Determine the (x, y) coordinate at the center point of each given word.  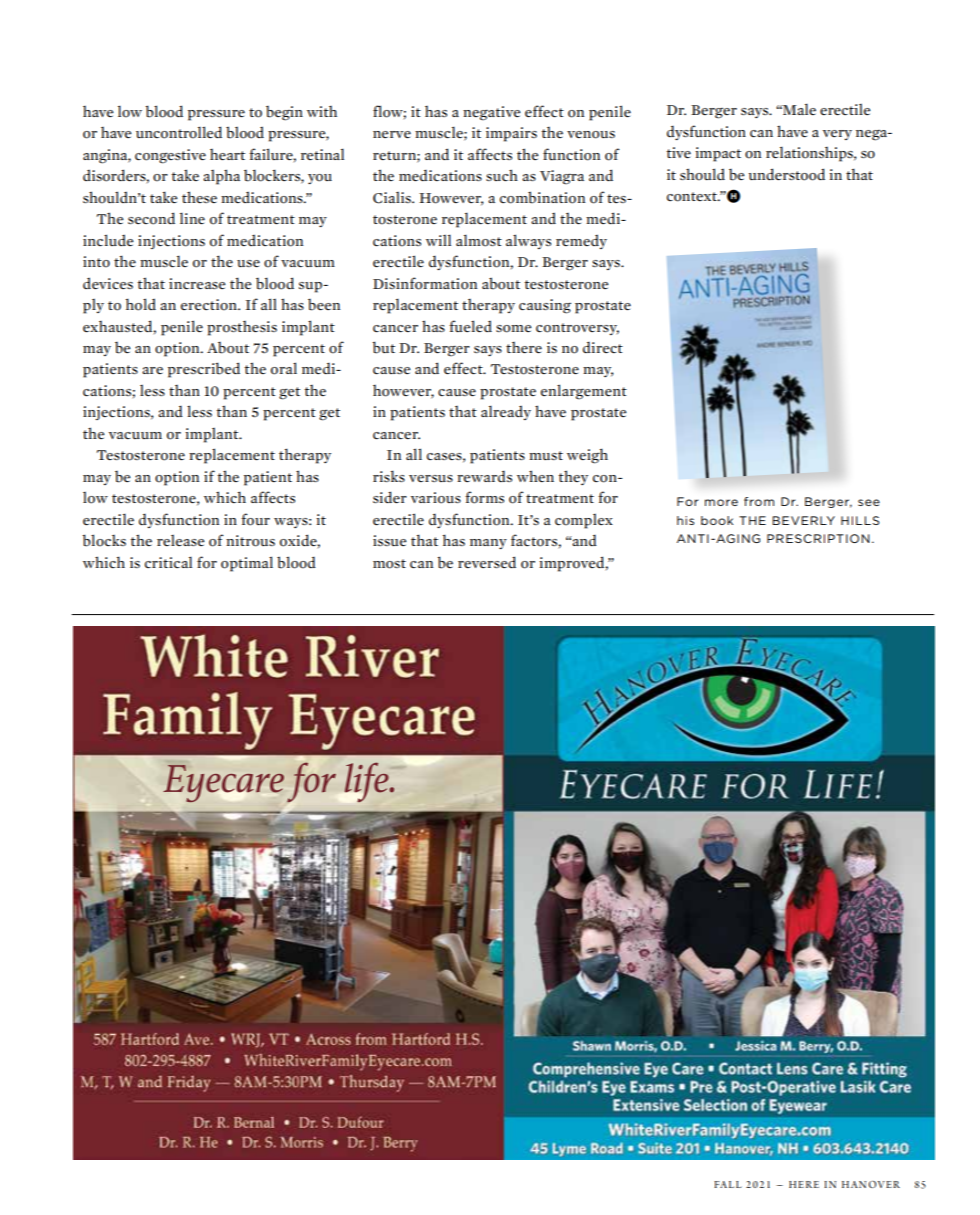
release (181, 540)
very (837, 135)
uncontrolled (179, 132)
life (368, 782)
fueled (470, 326)
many (488, 544)
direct (603, 347)
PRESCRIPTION (818, 538)
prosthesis (242, 328)
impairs (511, 134)
